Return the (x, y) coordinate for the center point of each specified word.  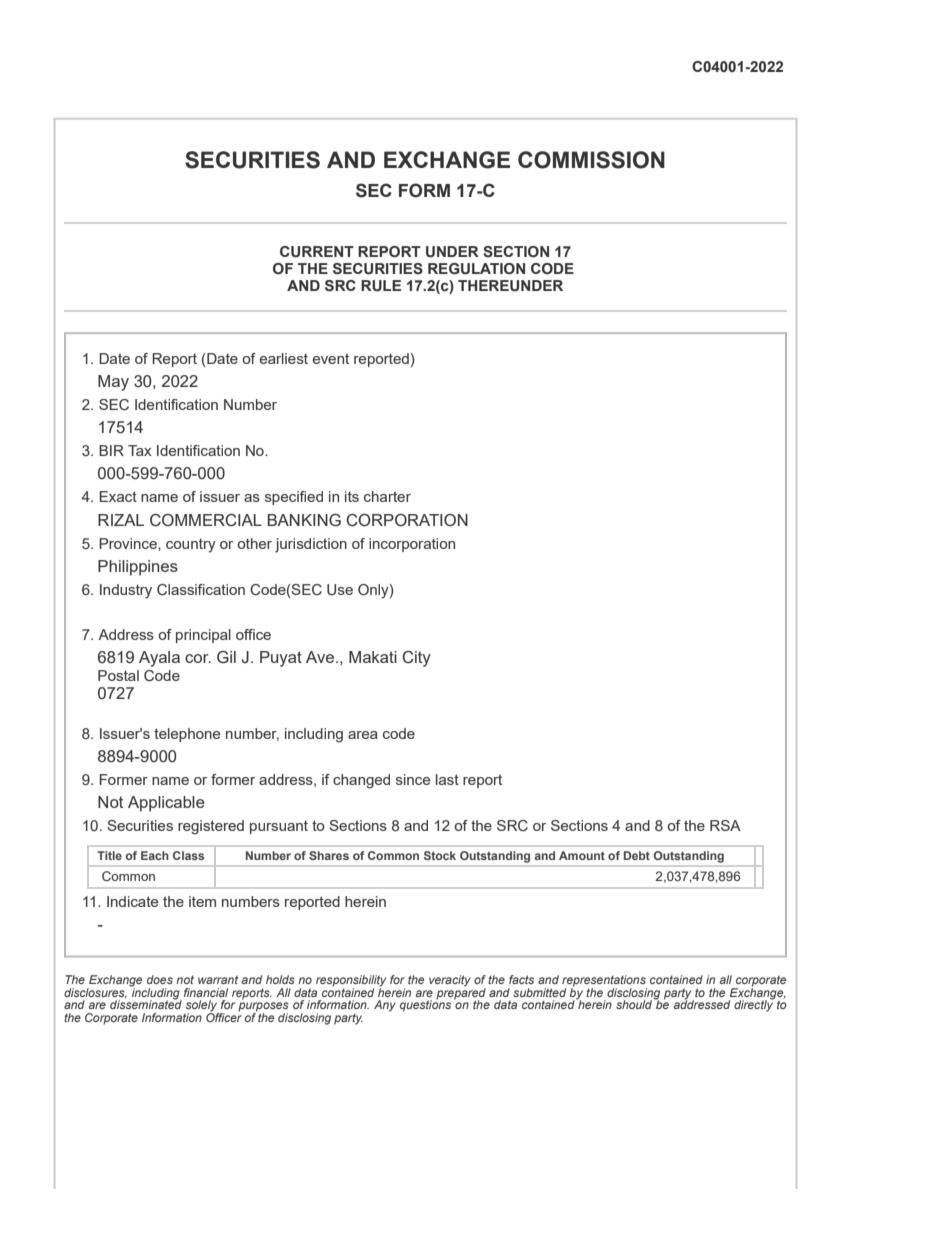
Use (340, 590)
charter (387, 496)
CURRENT (317, 252)
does (160, 979)
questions (425, 1005)
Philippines (138, 568)
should (635, 1003)
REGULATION (476, 269)
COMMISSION (591, 160)
